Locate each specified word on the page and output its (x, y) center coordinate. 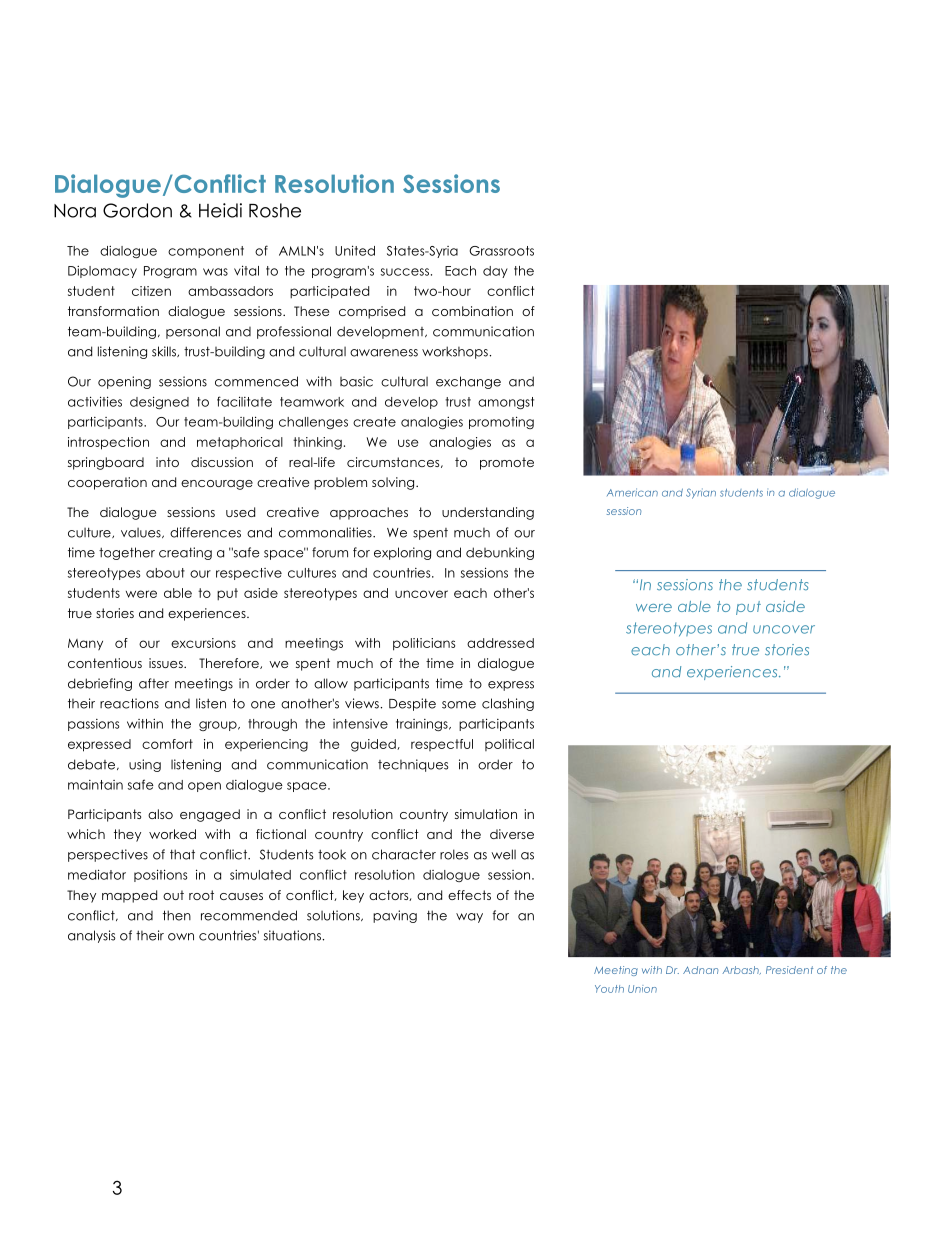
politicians (424, 644)
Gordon (137, 210)
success (405, 272)
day (495, 272)
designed (159, 402)
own (181, 937)
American (632, 492)
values (142, 533)
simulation (486, 814)
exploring (402, 553)
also (160, 814)
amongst (506, 403)
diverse (512, 834)
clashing (508, 704)
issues (167, 663)
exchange (468, 382)
